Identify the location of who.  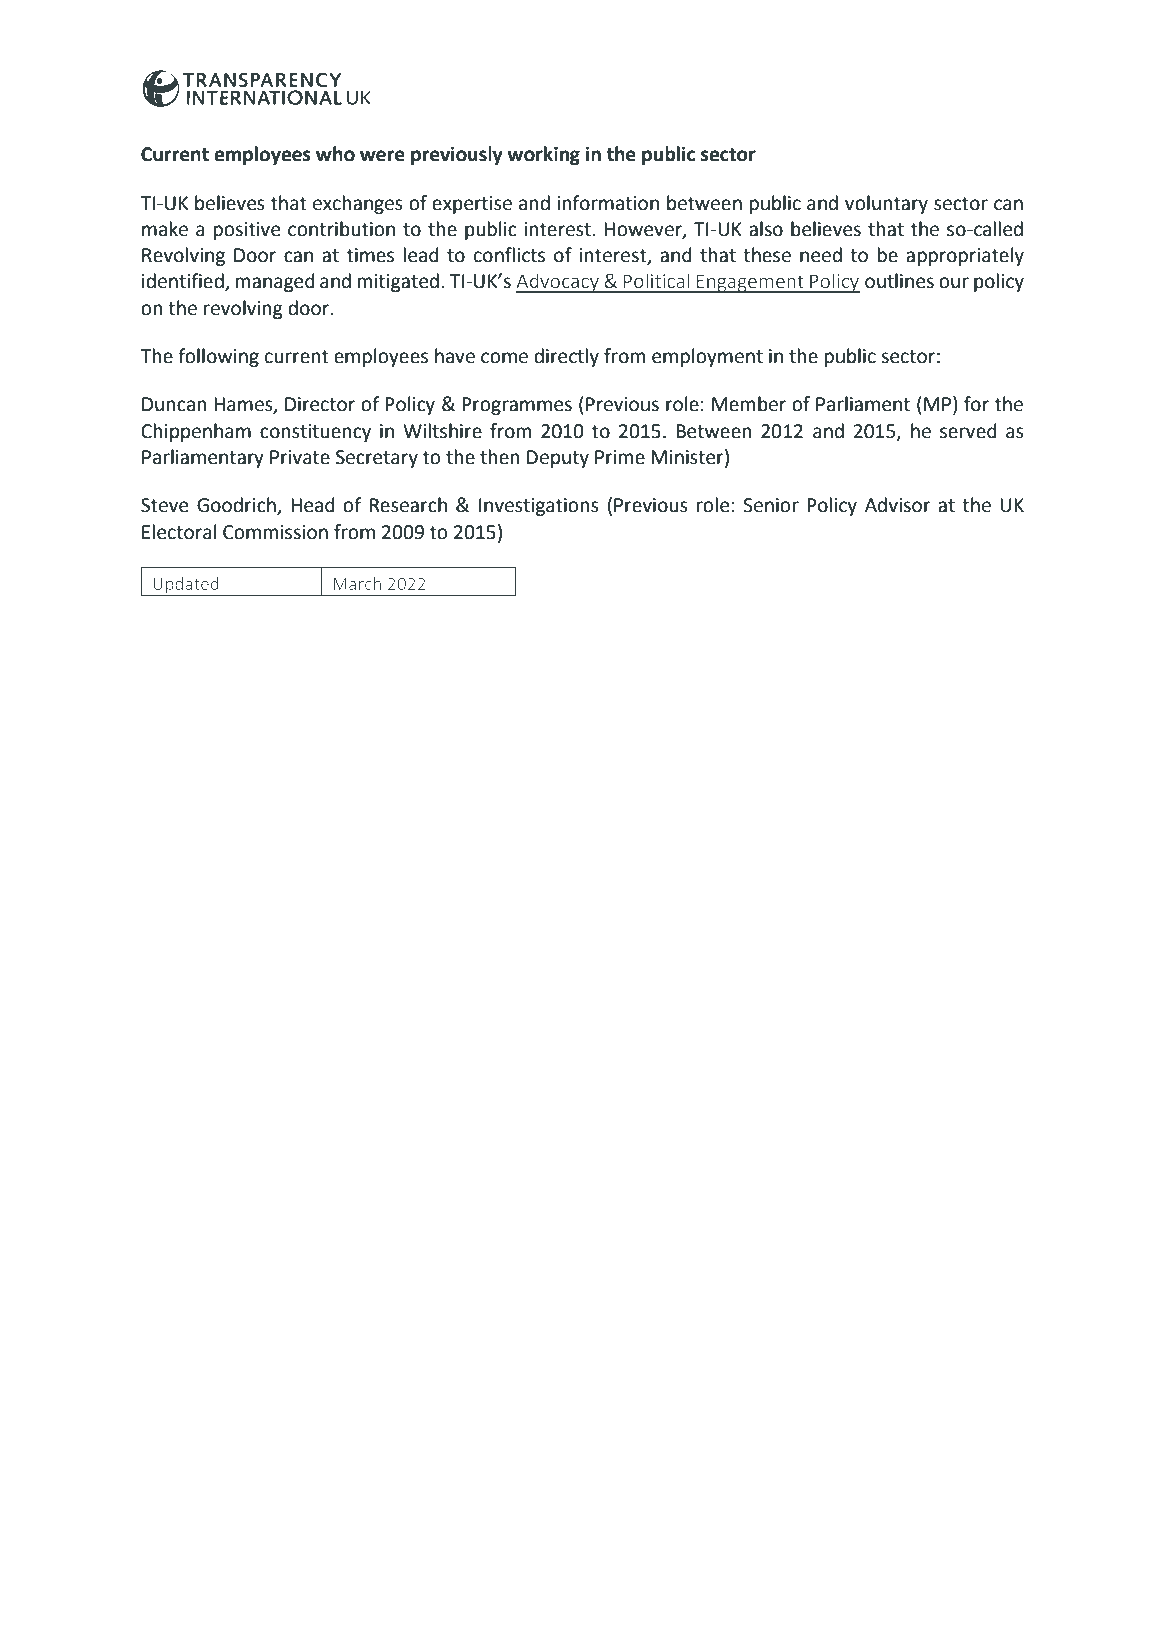
(335, 154).
